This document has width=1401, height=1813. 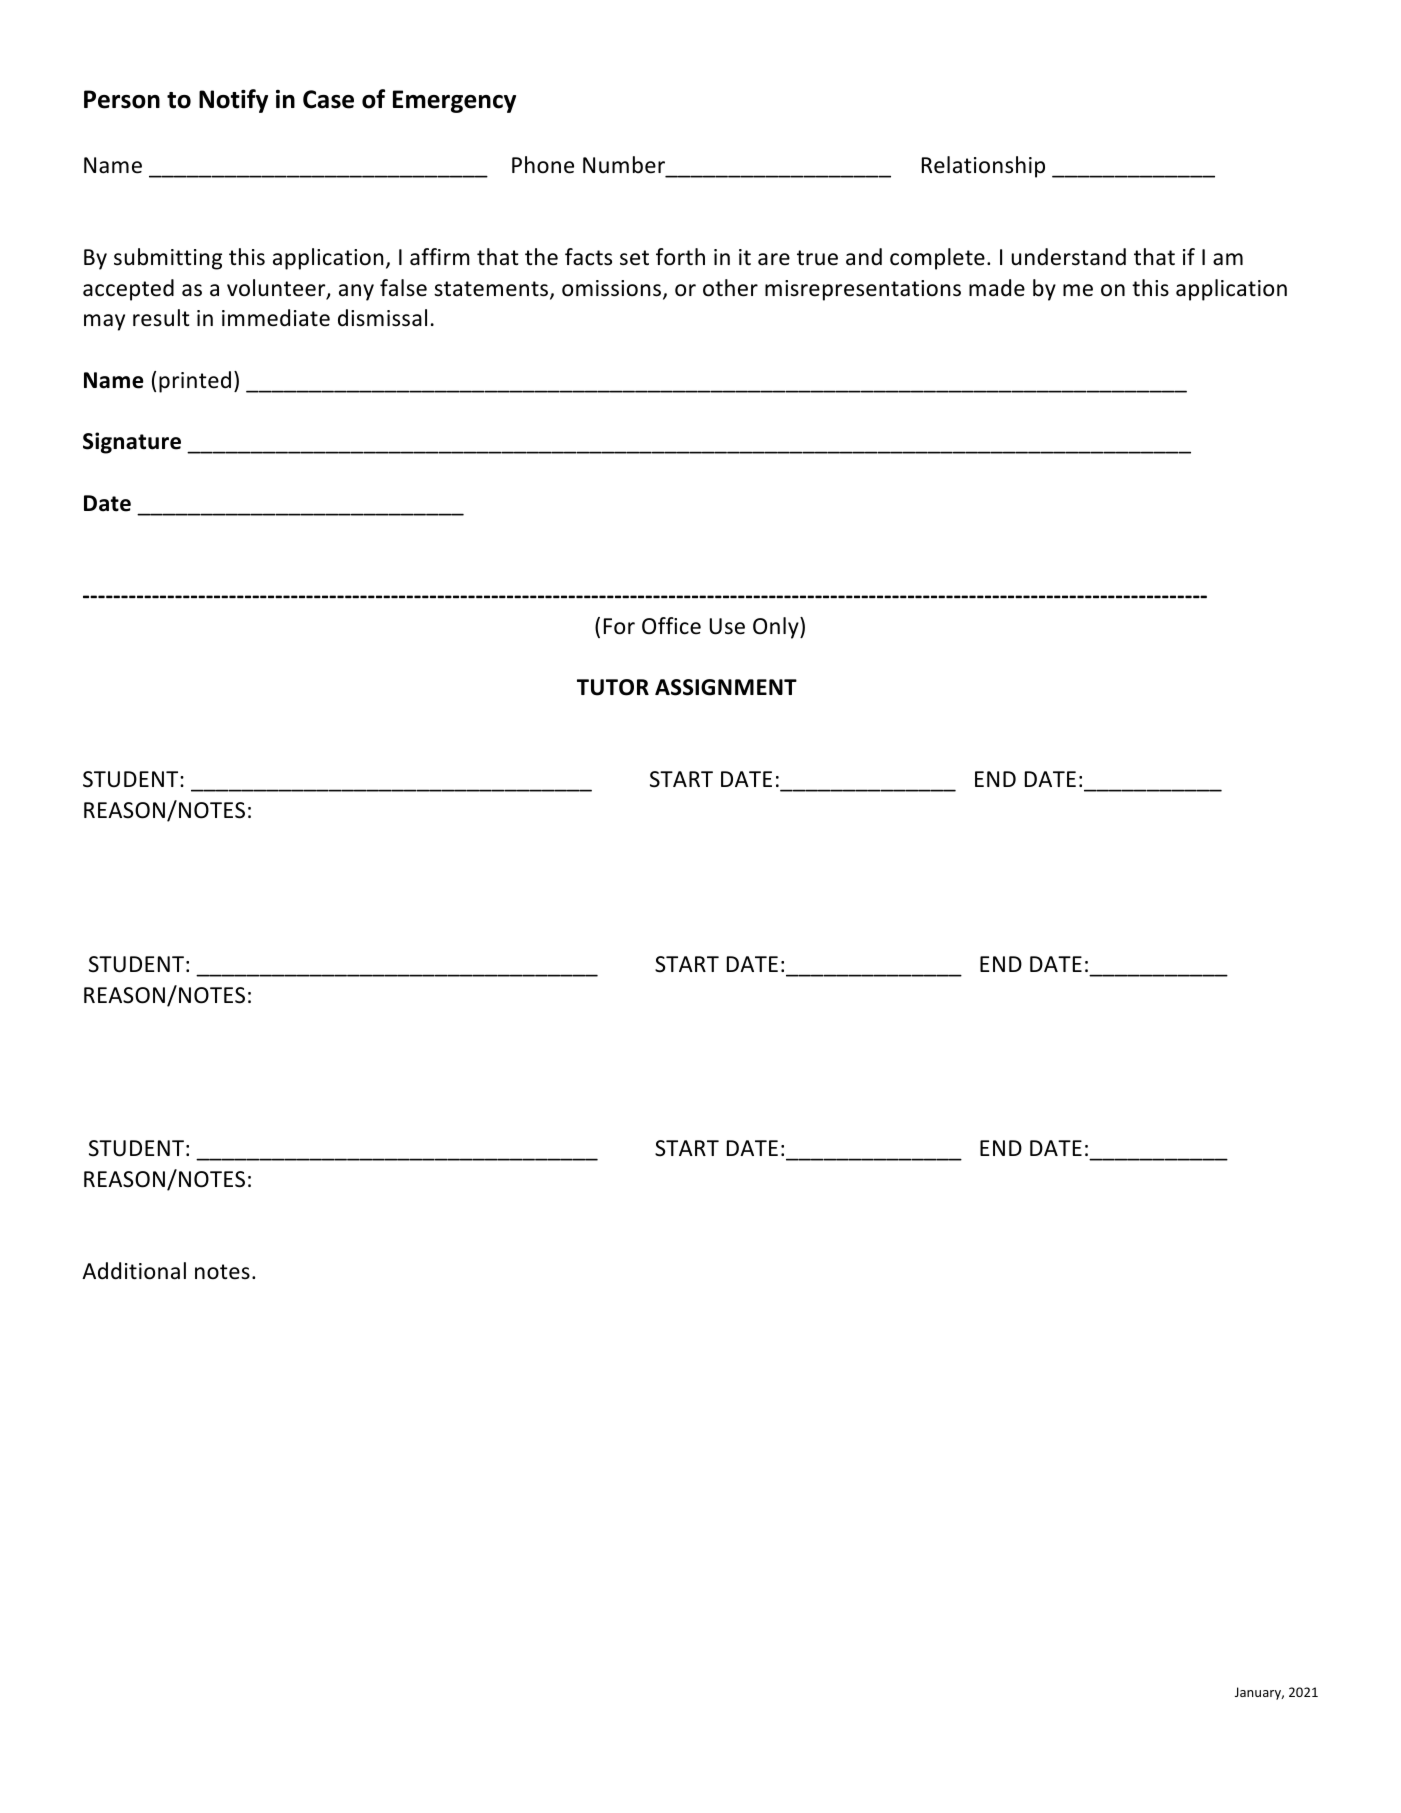 What do you see at coordinates (671, 626) in the document?
I see `Office` at bounding box center [671, 626].
